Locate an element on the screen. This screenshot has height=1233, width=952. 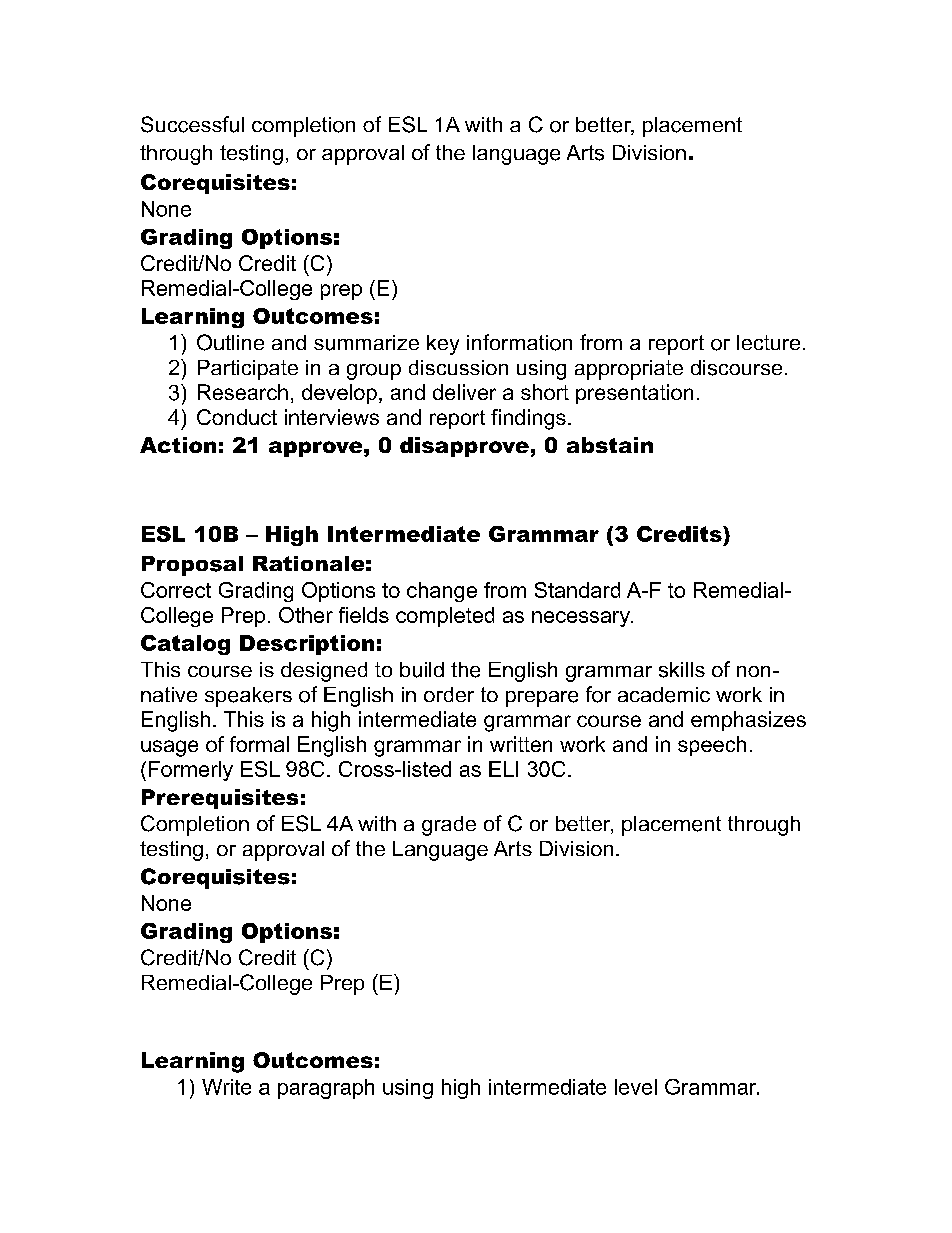
Conduct is located at coordinates (237, 417).
